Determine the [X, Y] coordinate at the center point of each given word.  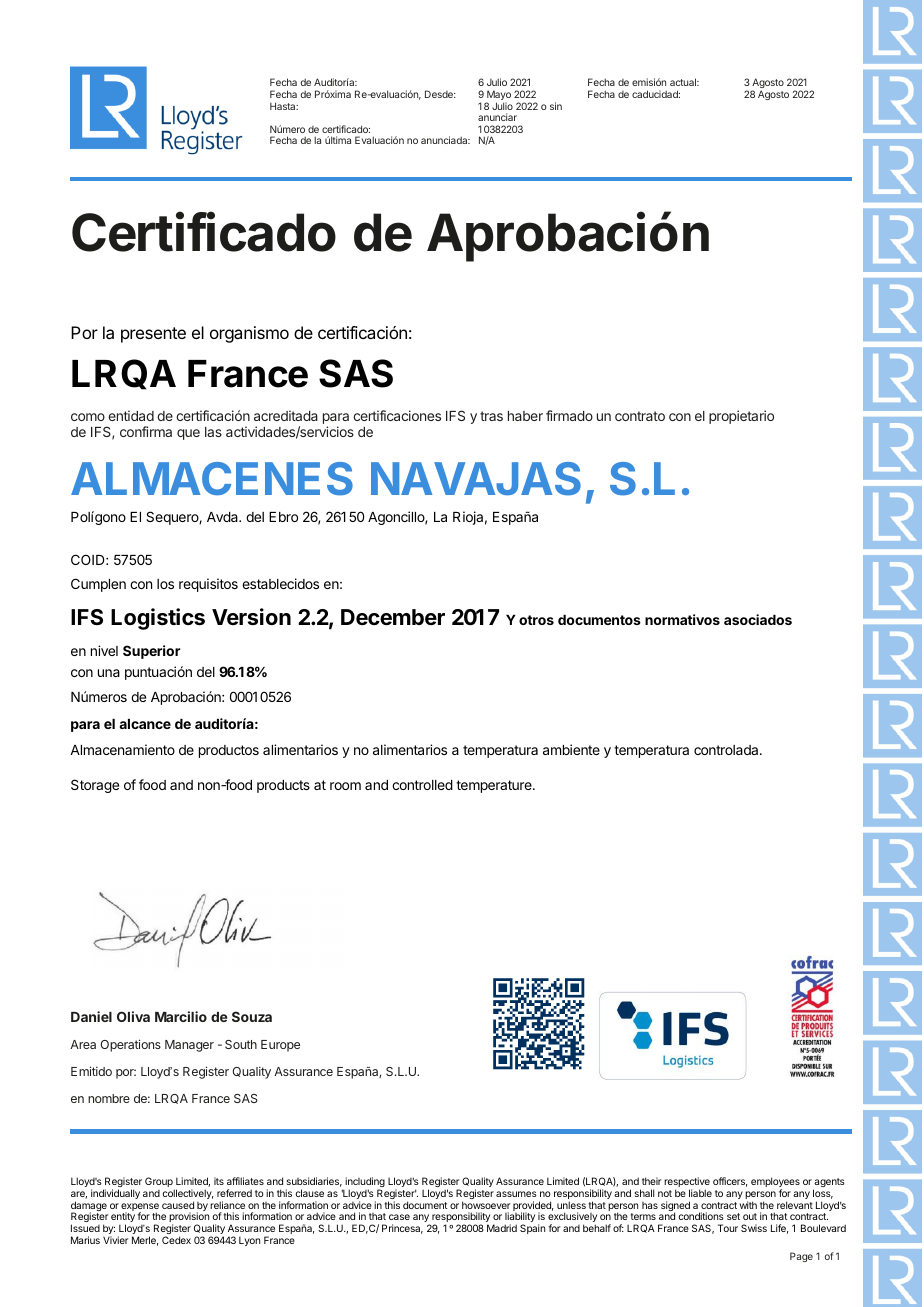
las [213, 432]
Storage [95, 786]
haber [525, 416]
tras [491, 416]
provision [189, 1218]
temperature [495, 786]
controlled [422, 785]
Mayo [498, 96]
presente [153, 335]
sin [556, 106]
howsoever [486, 1205]
